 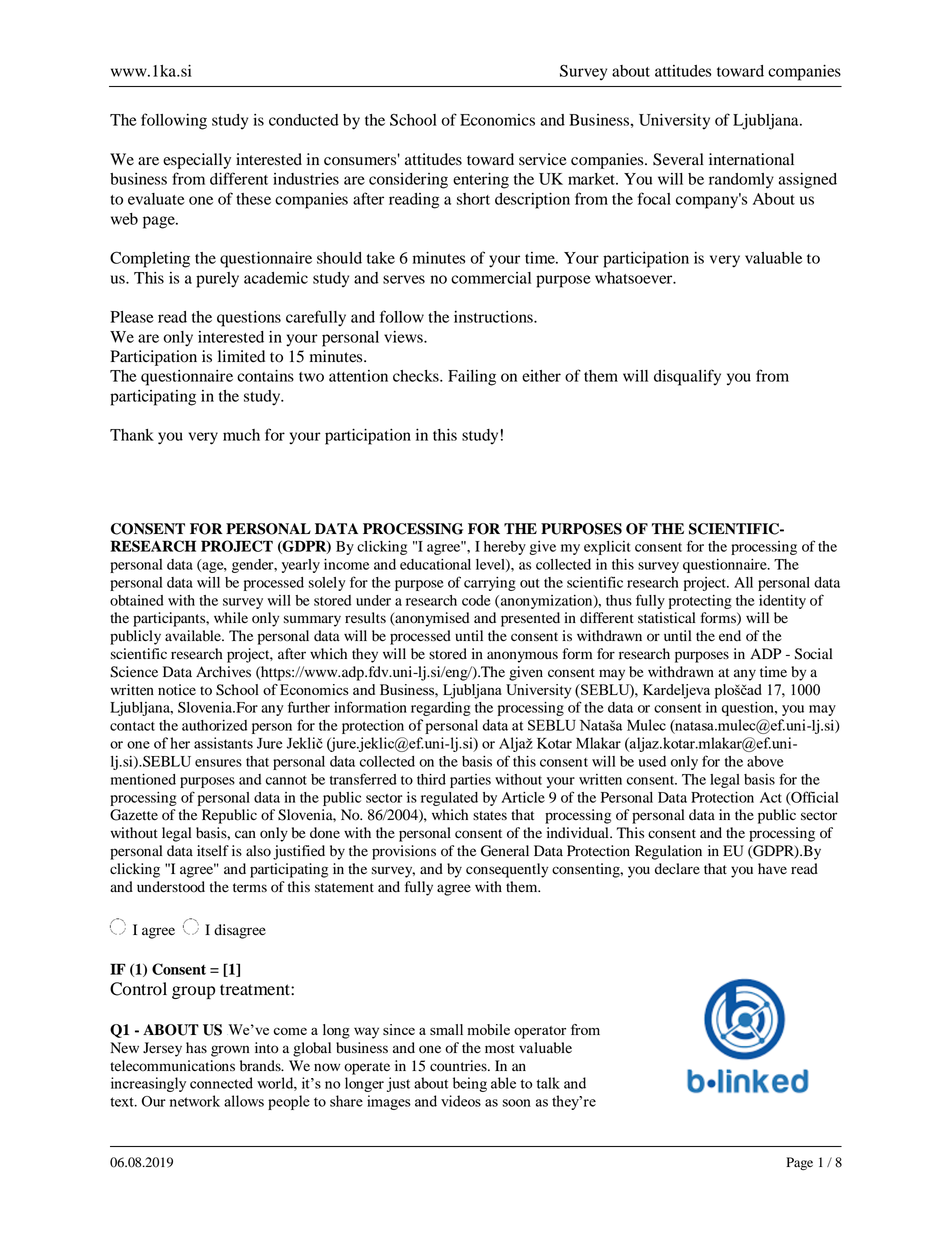 I want to click on connected, so click(x=221, y=1083).
